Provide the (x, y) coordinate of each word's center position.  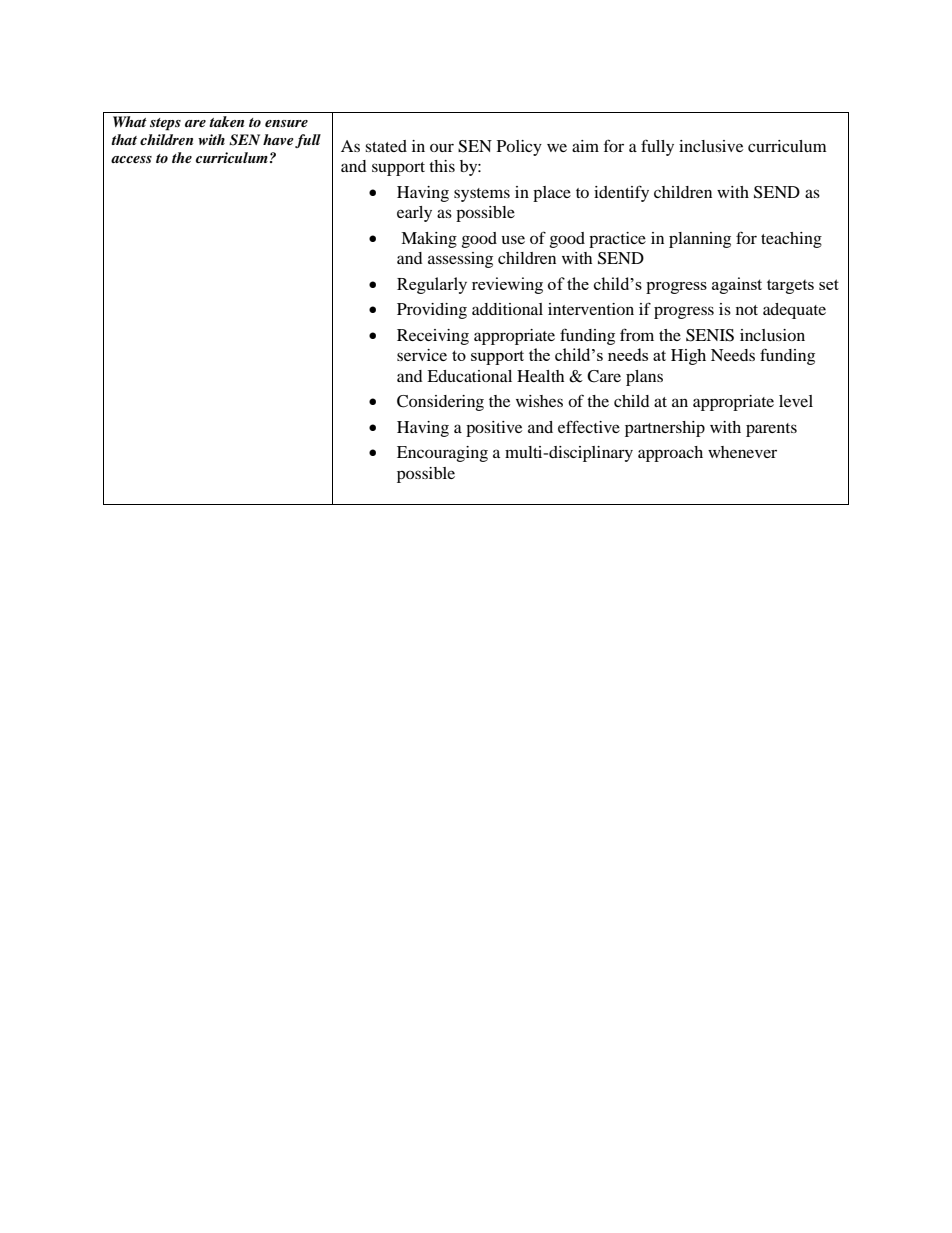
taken (226, 121)
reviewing (507, 285)
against (737, 285)
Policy (519, 148)
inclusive (711, 146)
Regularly (432, 285)
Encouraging (442, 454)
